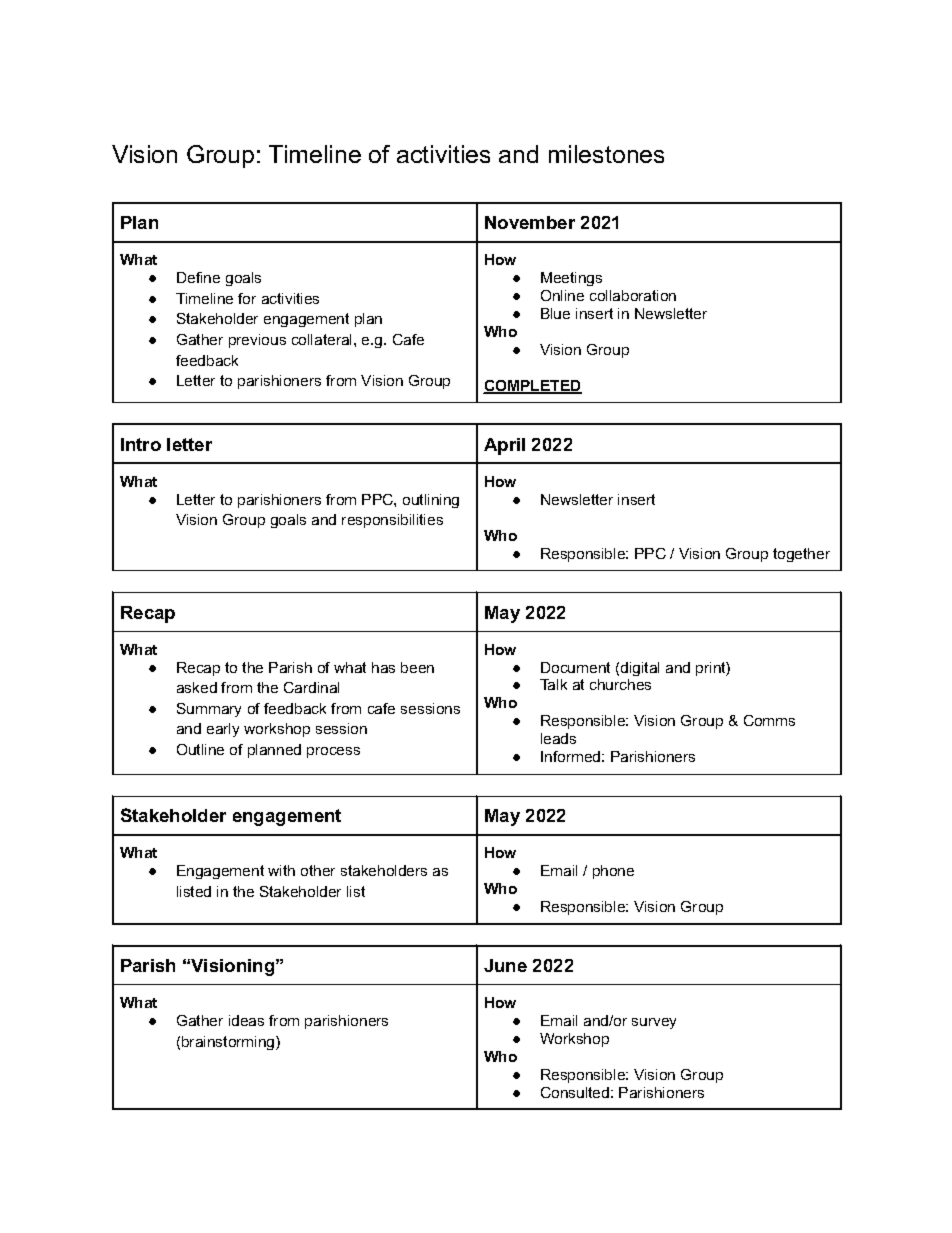 The height and width of the screenshot is (1233, 952). Describe the element at coordinates (246, 1020) in the screenshot. I see `ideas` at that location.
